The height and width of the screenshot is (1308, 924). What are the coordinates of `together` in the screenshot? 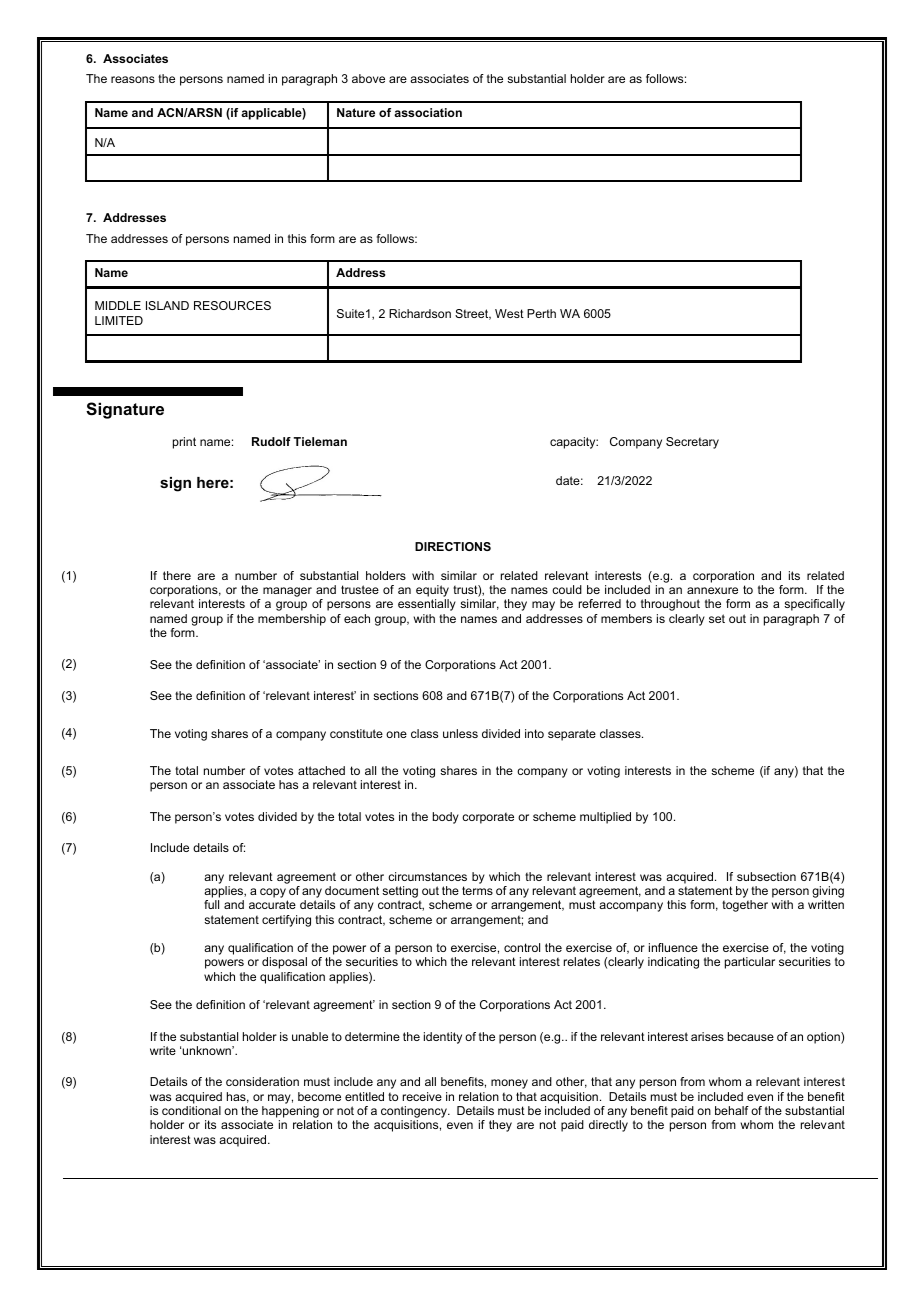 It's located at (745, 906).
